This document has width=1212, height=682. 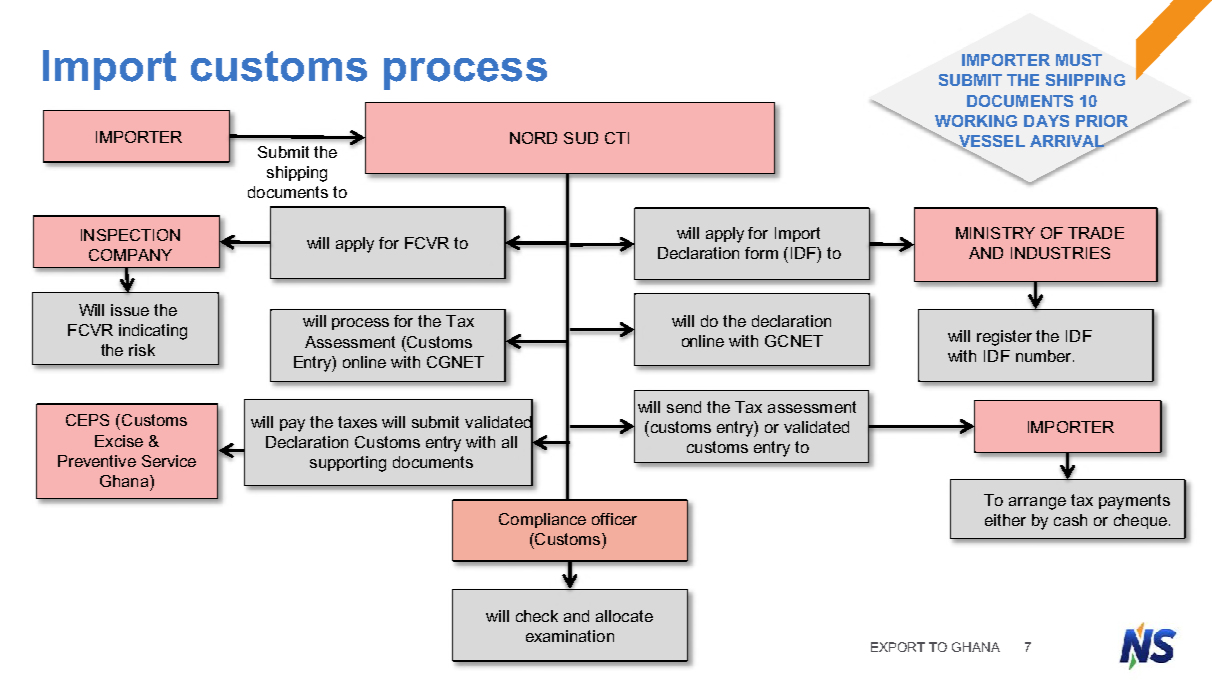 What do you see at coordinates (581, 138) in the document?
I see `SUD` at bounding box center [581, 138].
